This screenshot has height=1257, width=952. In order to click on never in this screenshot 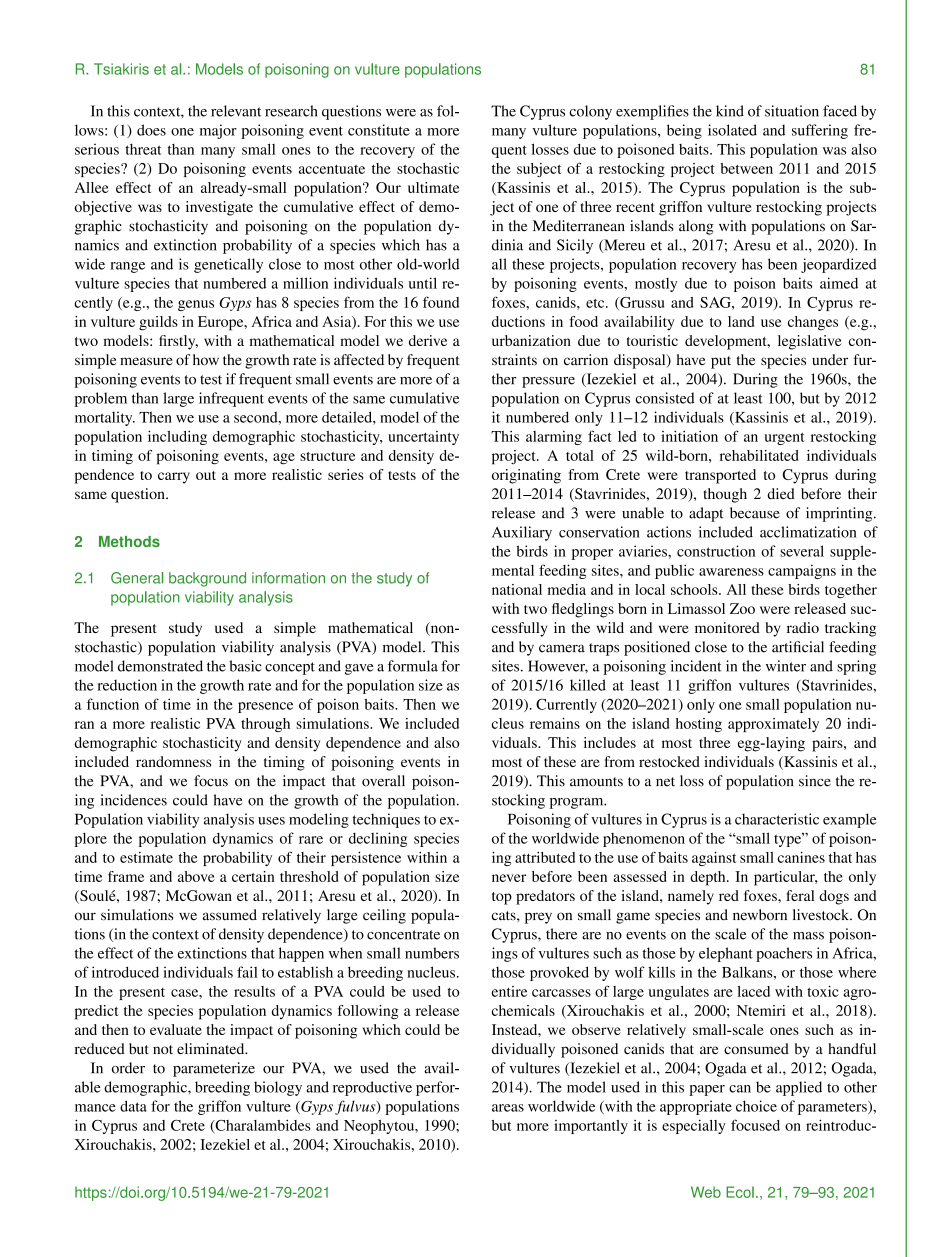, I will do `click(509, 878)`.
